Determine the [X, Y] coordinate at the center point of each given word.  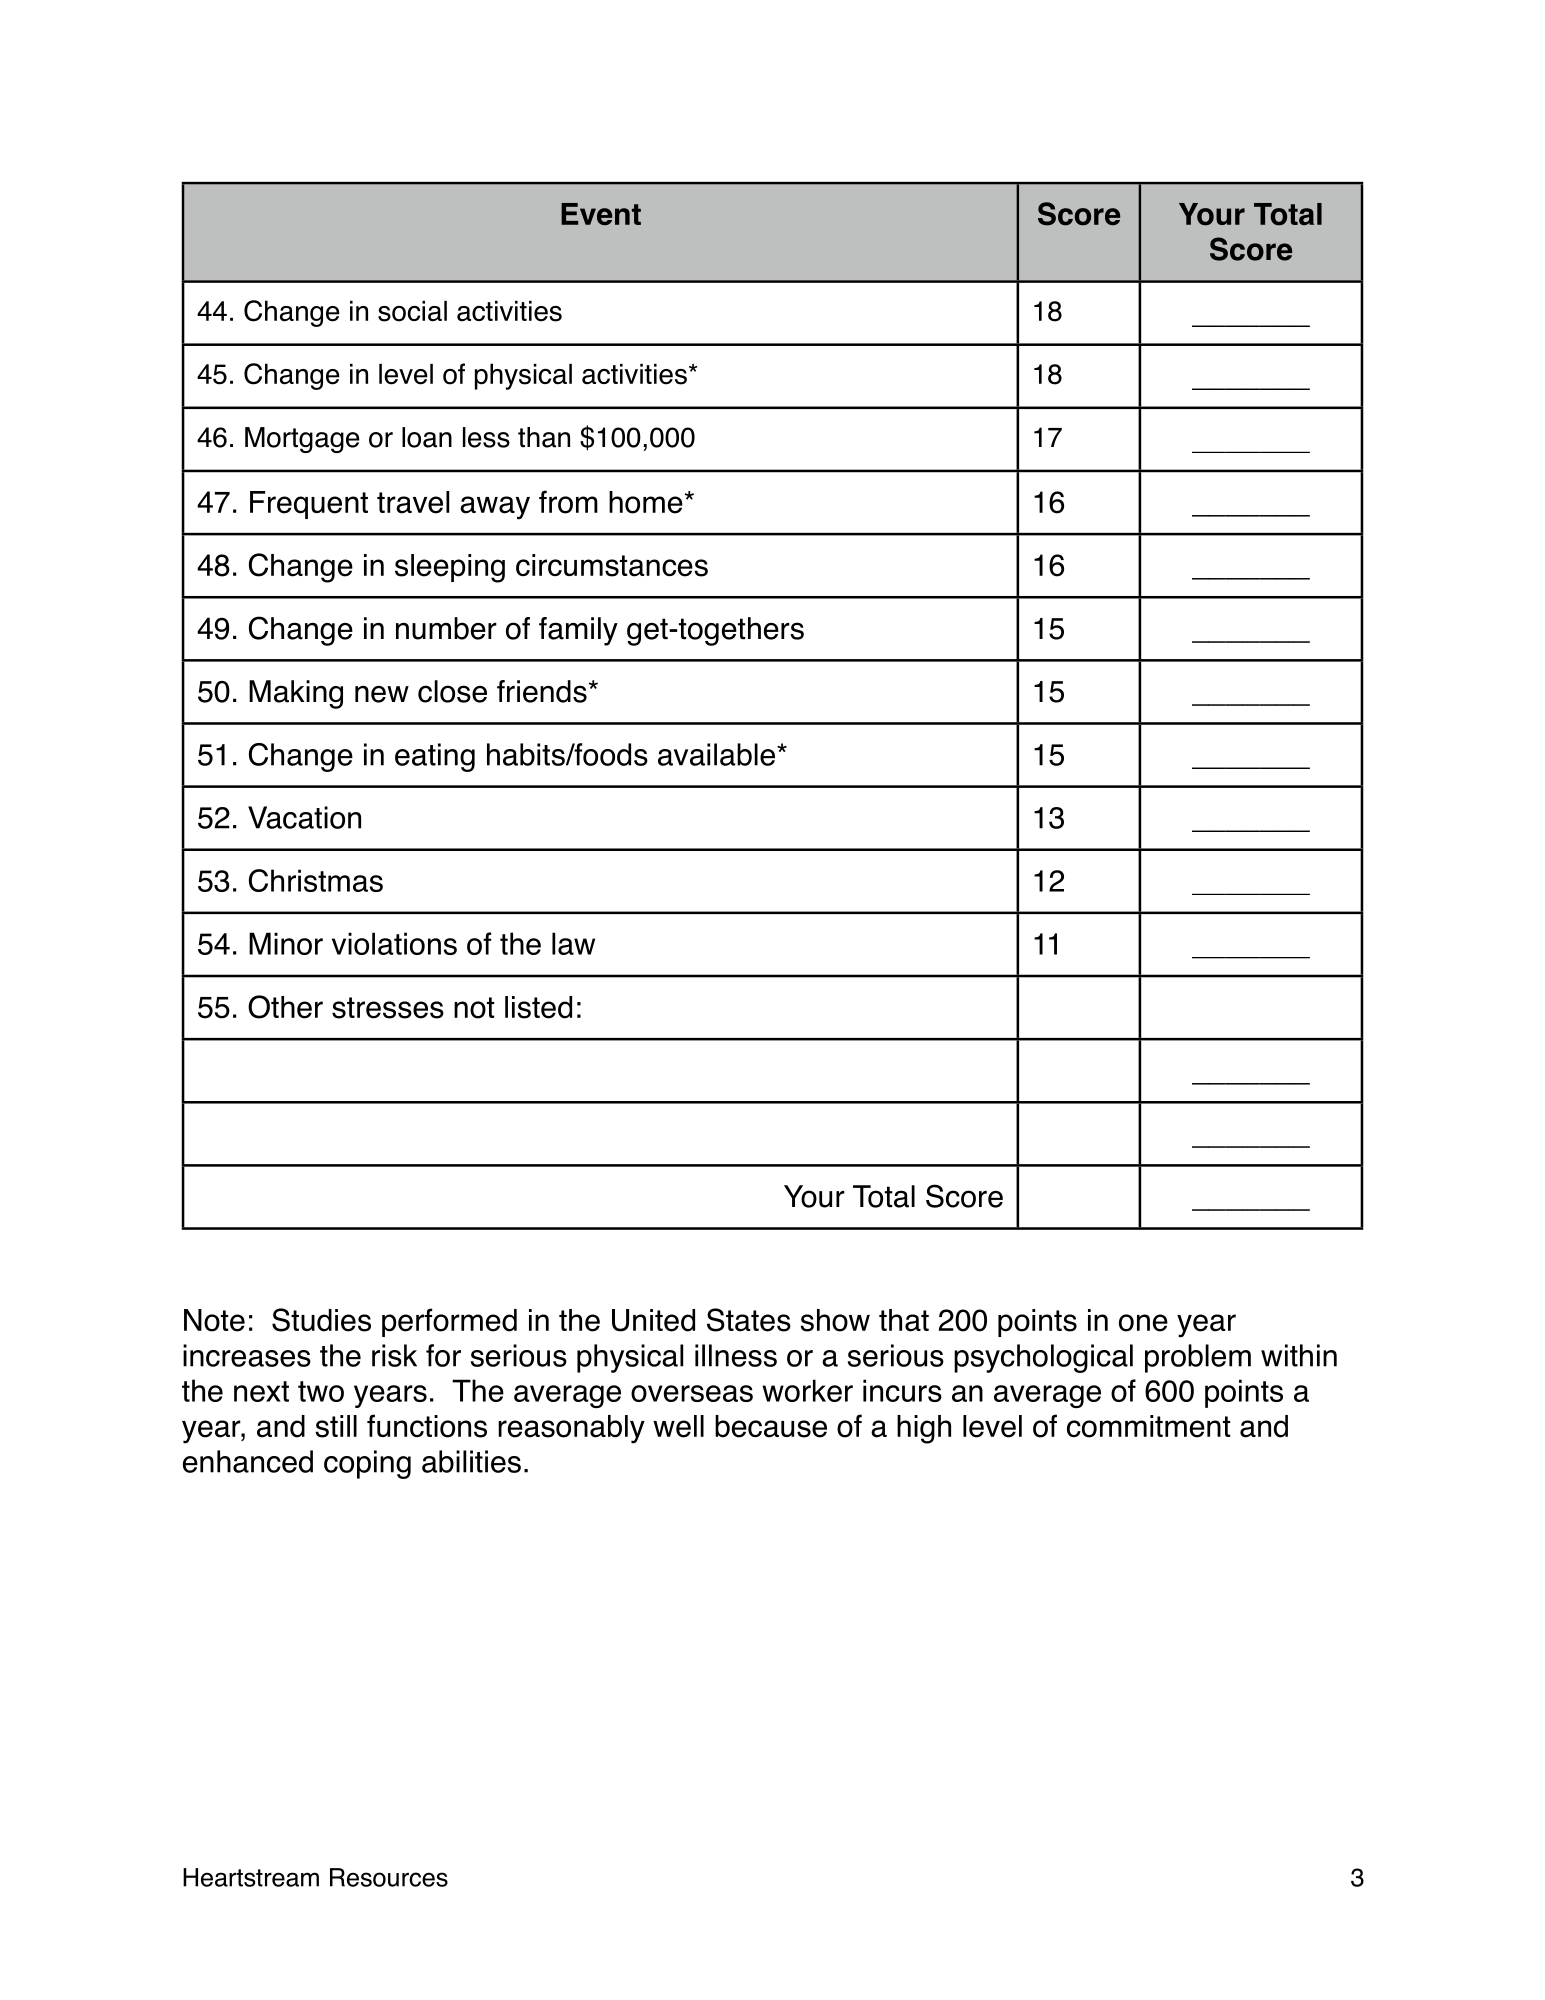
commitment [1149, 1426]
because [771, 1426]
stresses [388, 1008]
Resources [389, 1877]
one [1143, 1323]
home [646, 502]
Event [601, 214]
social [412, 311]
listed [538, 1007]
